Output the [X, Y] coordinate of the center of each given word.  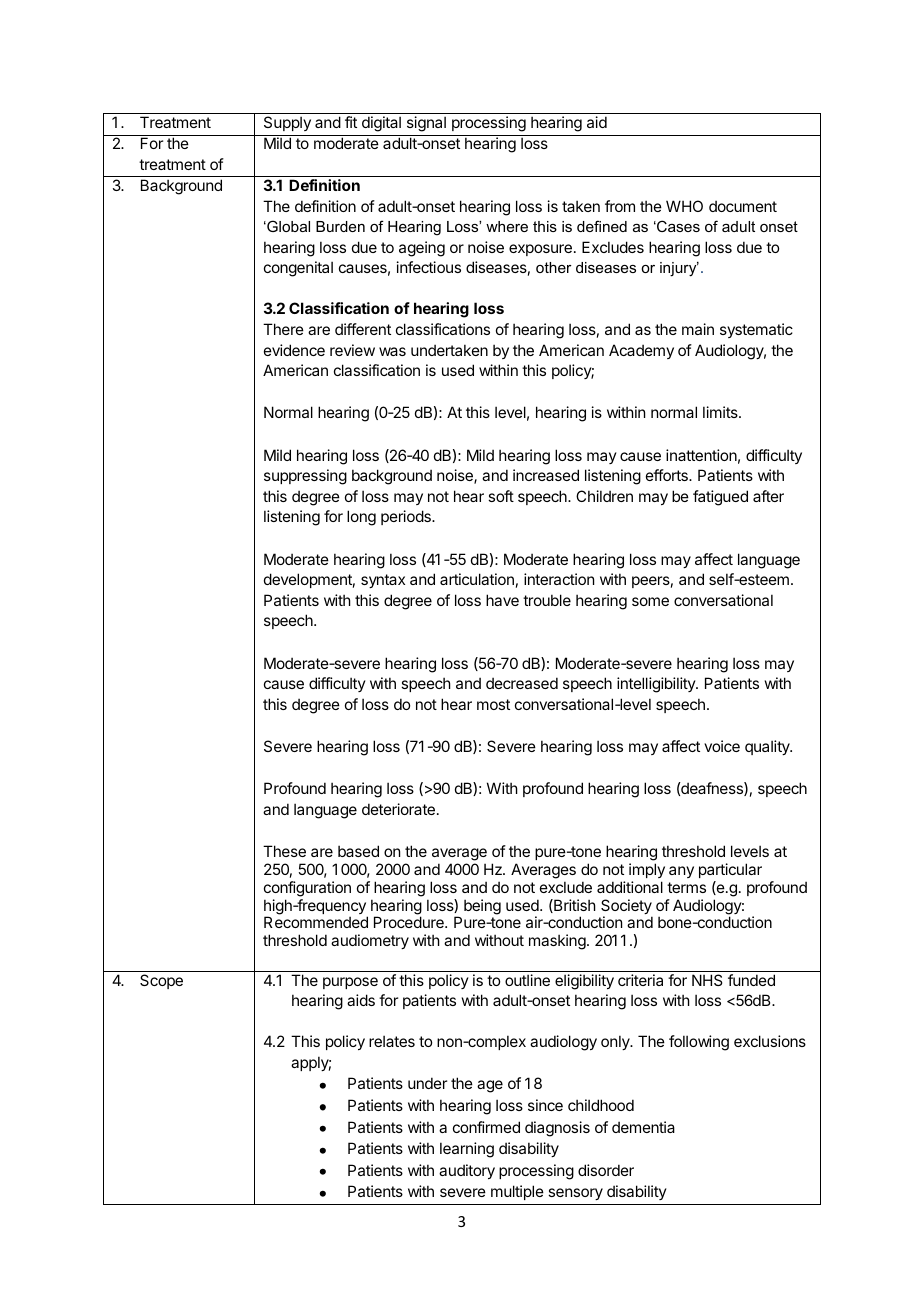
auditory [467, 1171]
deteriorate [398, 809]
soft [501, 496]
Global [287, 226]
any [681, 872]
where [507, 226]
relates [392, 1041]
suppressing [305, 477]
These [284, 851]
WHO [684, 206]
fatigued [720, 498]
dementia [643, 1127]
